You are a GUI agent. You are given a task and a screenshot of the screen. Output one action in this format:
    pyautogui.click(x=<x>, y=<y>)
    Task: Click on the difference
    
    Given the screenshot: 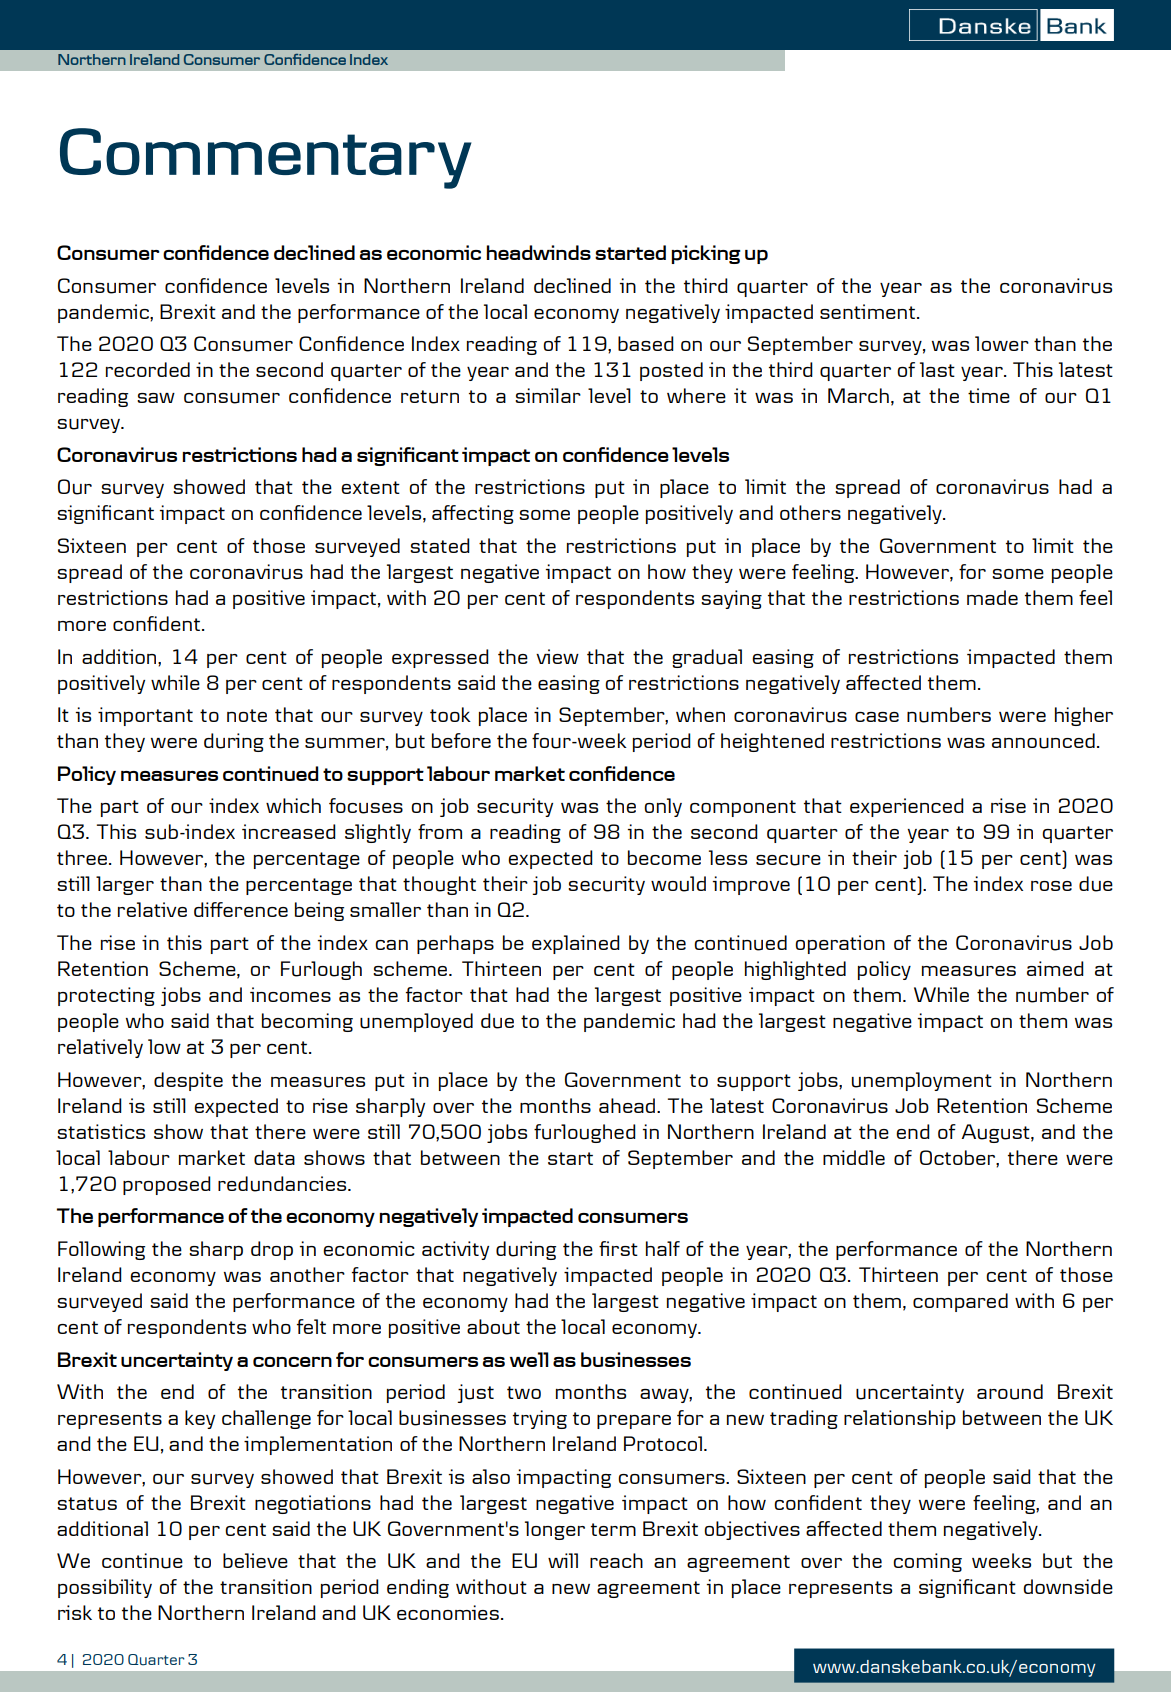 What is the action you would take?
    pyautogui.click(x=241, y=909)
